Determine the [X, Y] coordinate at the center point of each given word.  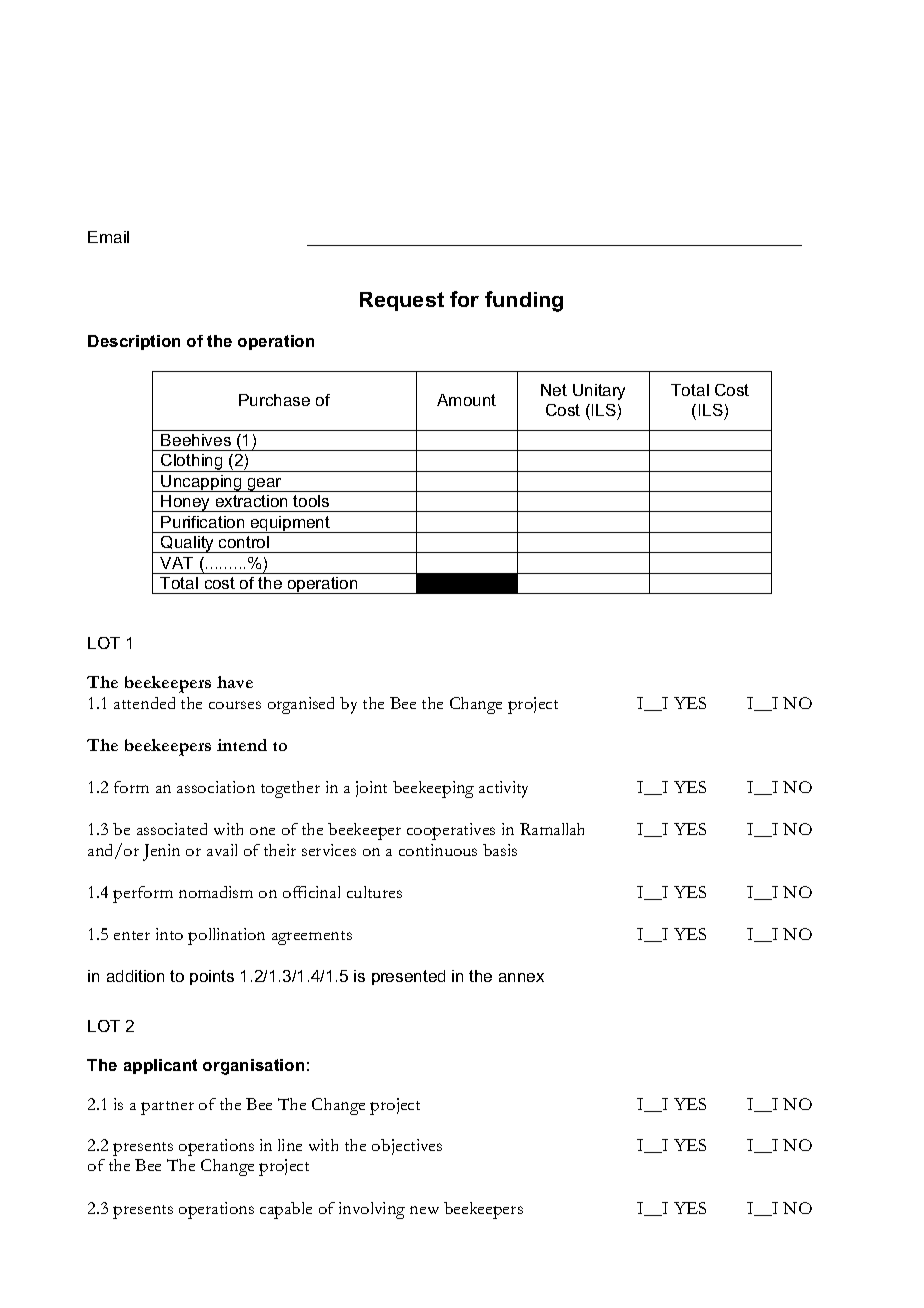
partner [167, 1108]
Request [402, 301]
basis [500, 850]
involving [372, 1210]
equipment [290, 524]
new [424, 1210]
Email [108, 237]
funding [524, 301]
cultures [374, 892]
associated [172, 829]
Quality [188, 544]
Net [554, 390]
